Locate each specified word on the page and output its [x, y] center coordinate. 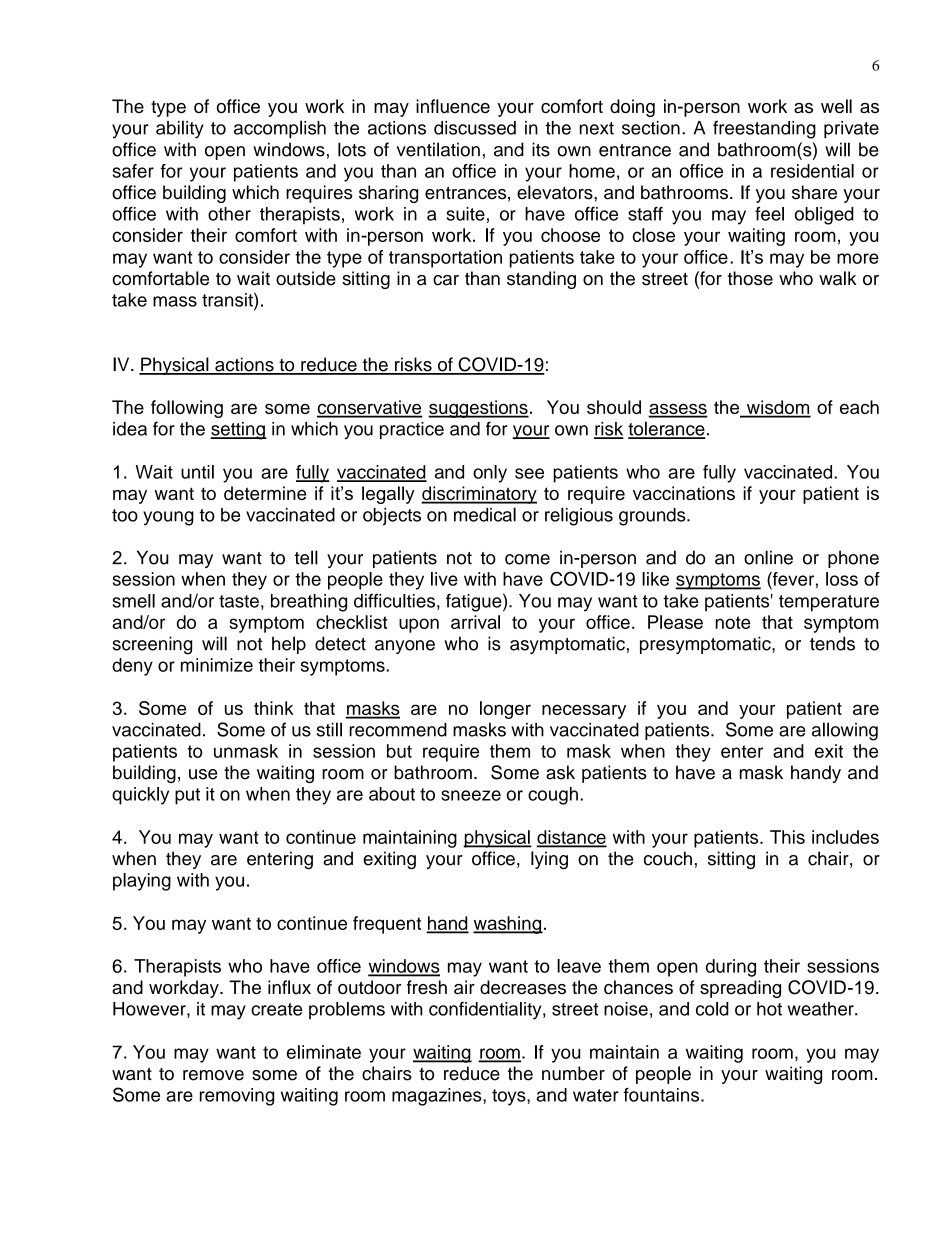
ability [180, 129]
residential [812, 171]
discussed [475, 128]
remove [213, 1075]
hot [769, 1009]
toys [510, 1097]
